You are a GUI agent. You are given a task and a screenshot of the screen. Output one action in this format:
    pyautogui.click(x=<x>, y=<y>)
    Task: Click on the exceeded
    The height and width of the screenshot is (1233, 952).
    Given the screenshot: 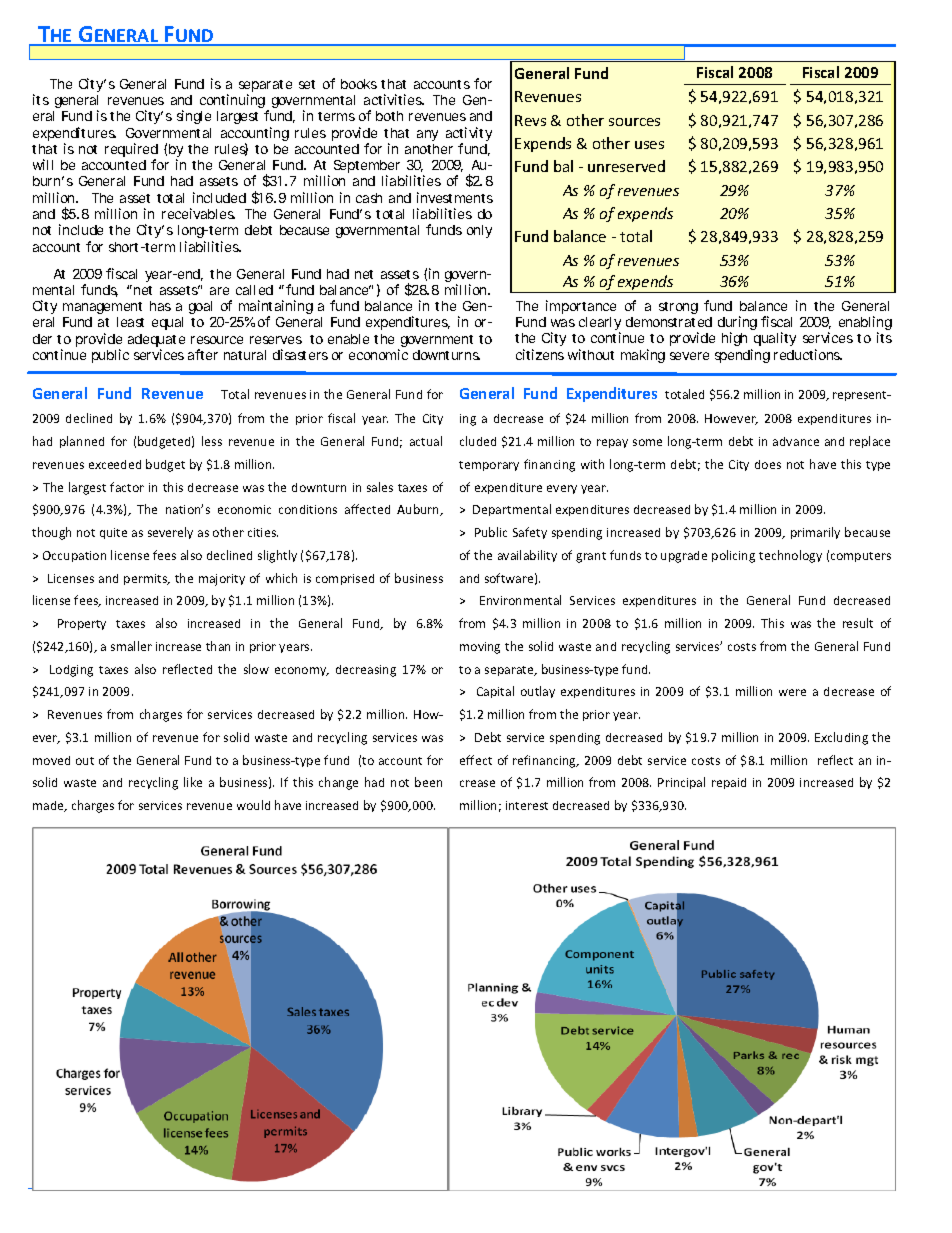 What is the action you would take?
    pyautogui.click(x=115, y=464)
